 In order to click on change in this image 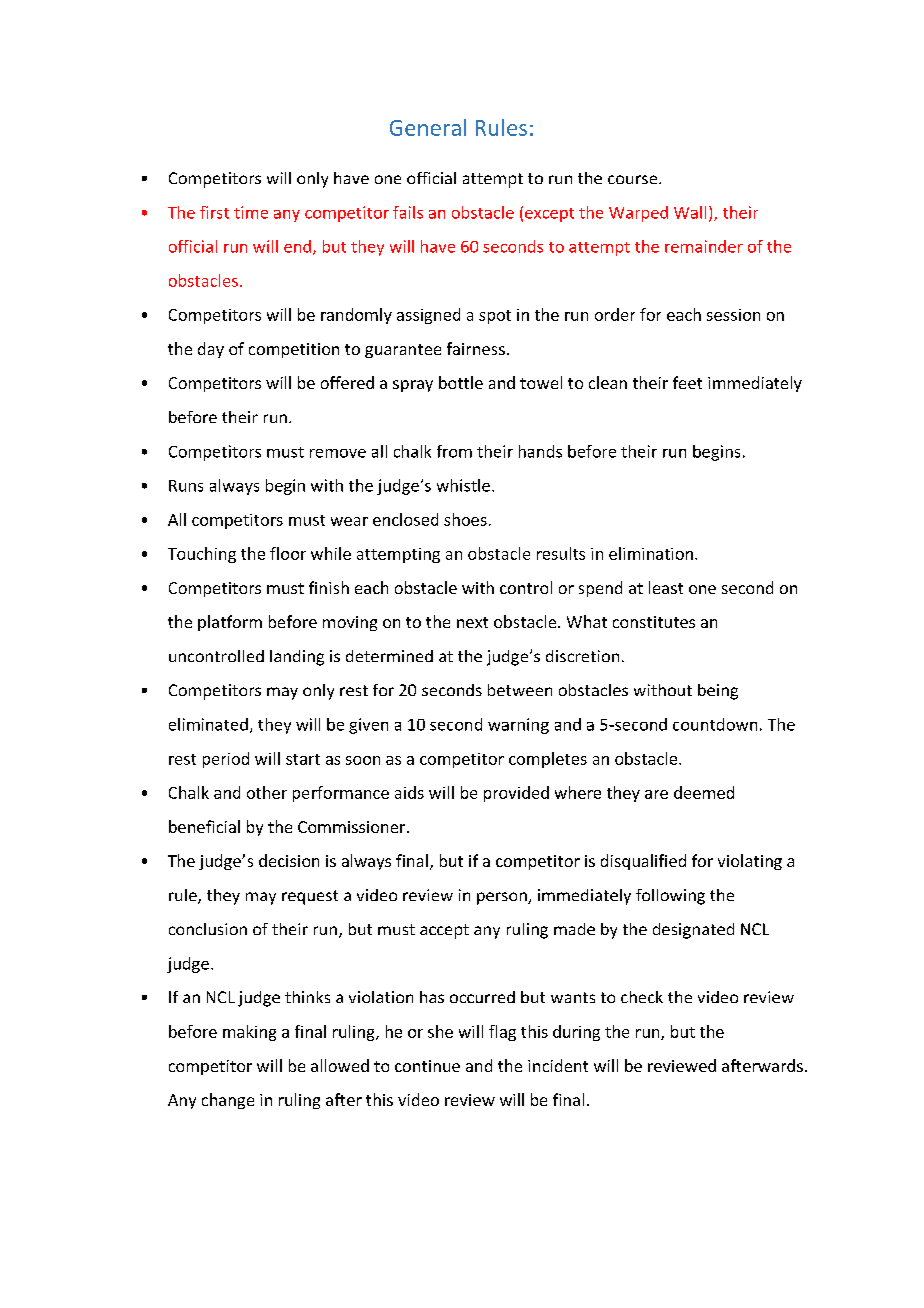, I will do `click(228, 1101)`.
